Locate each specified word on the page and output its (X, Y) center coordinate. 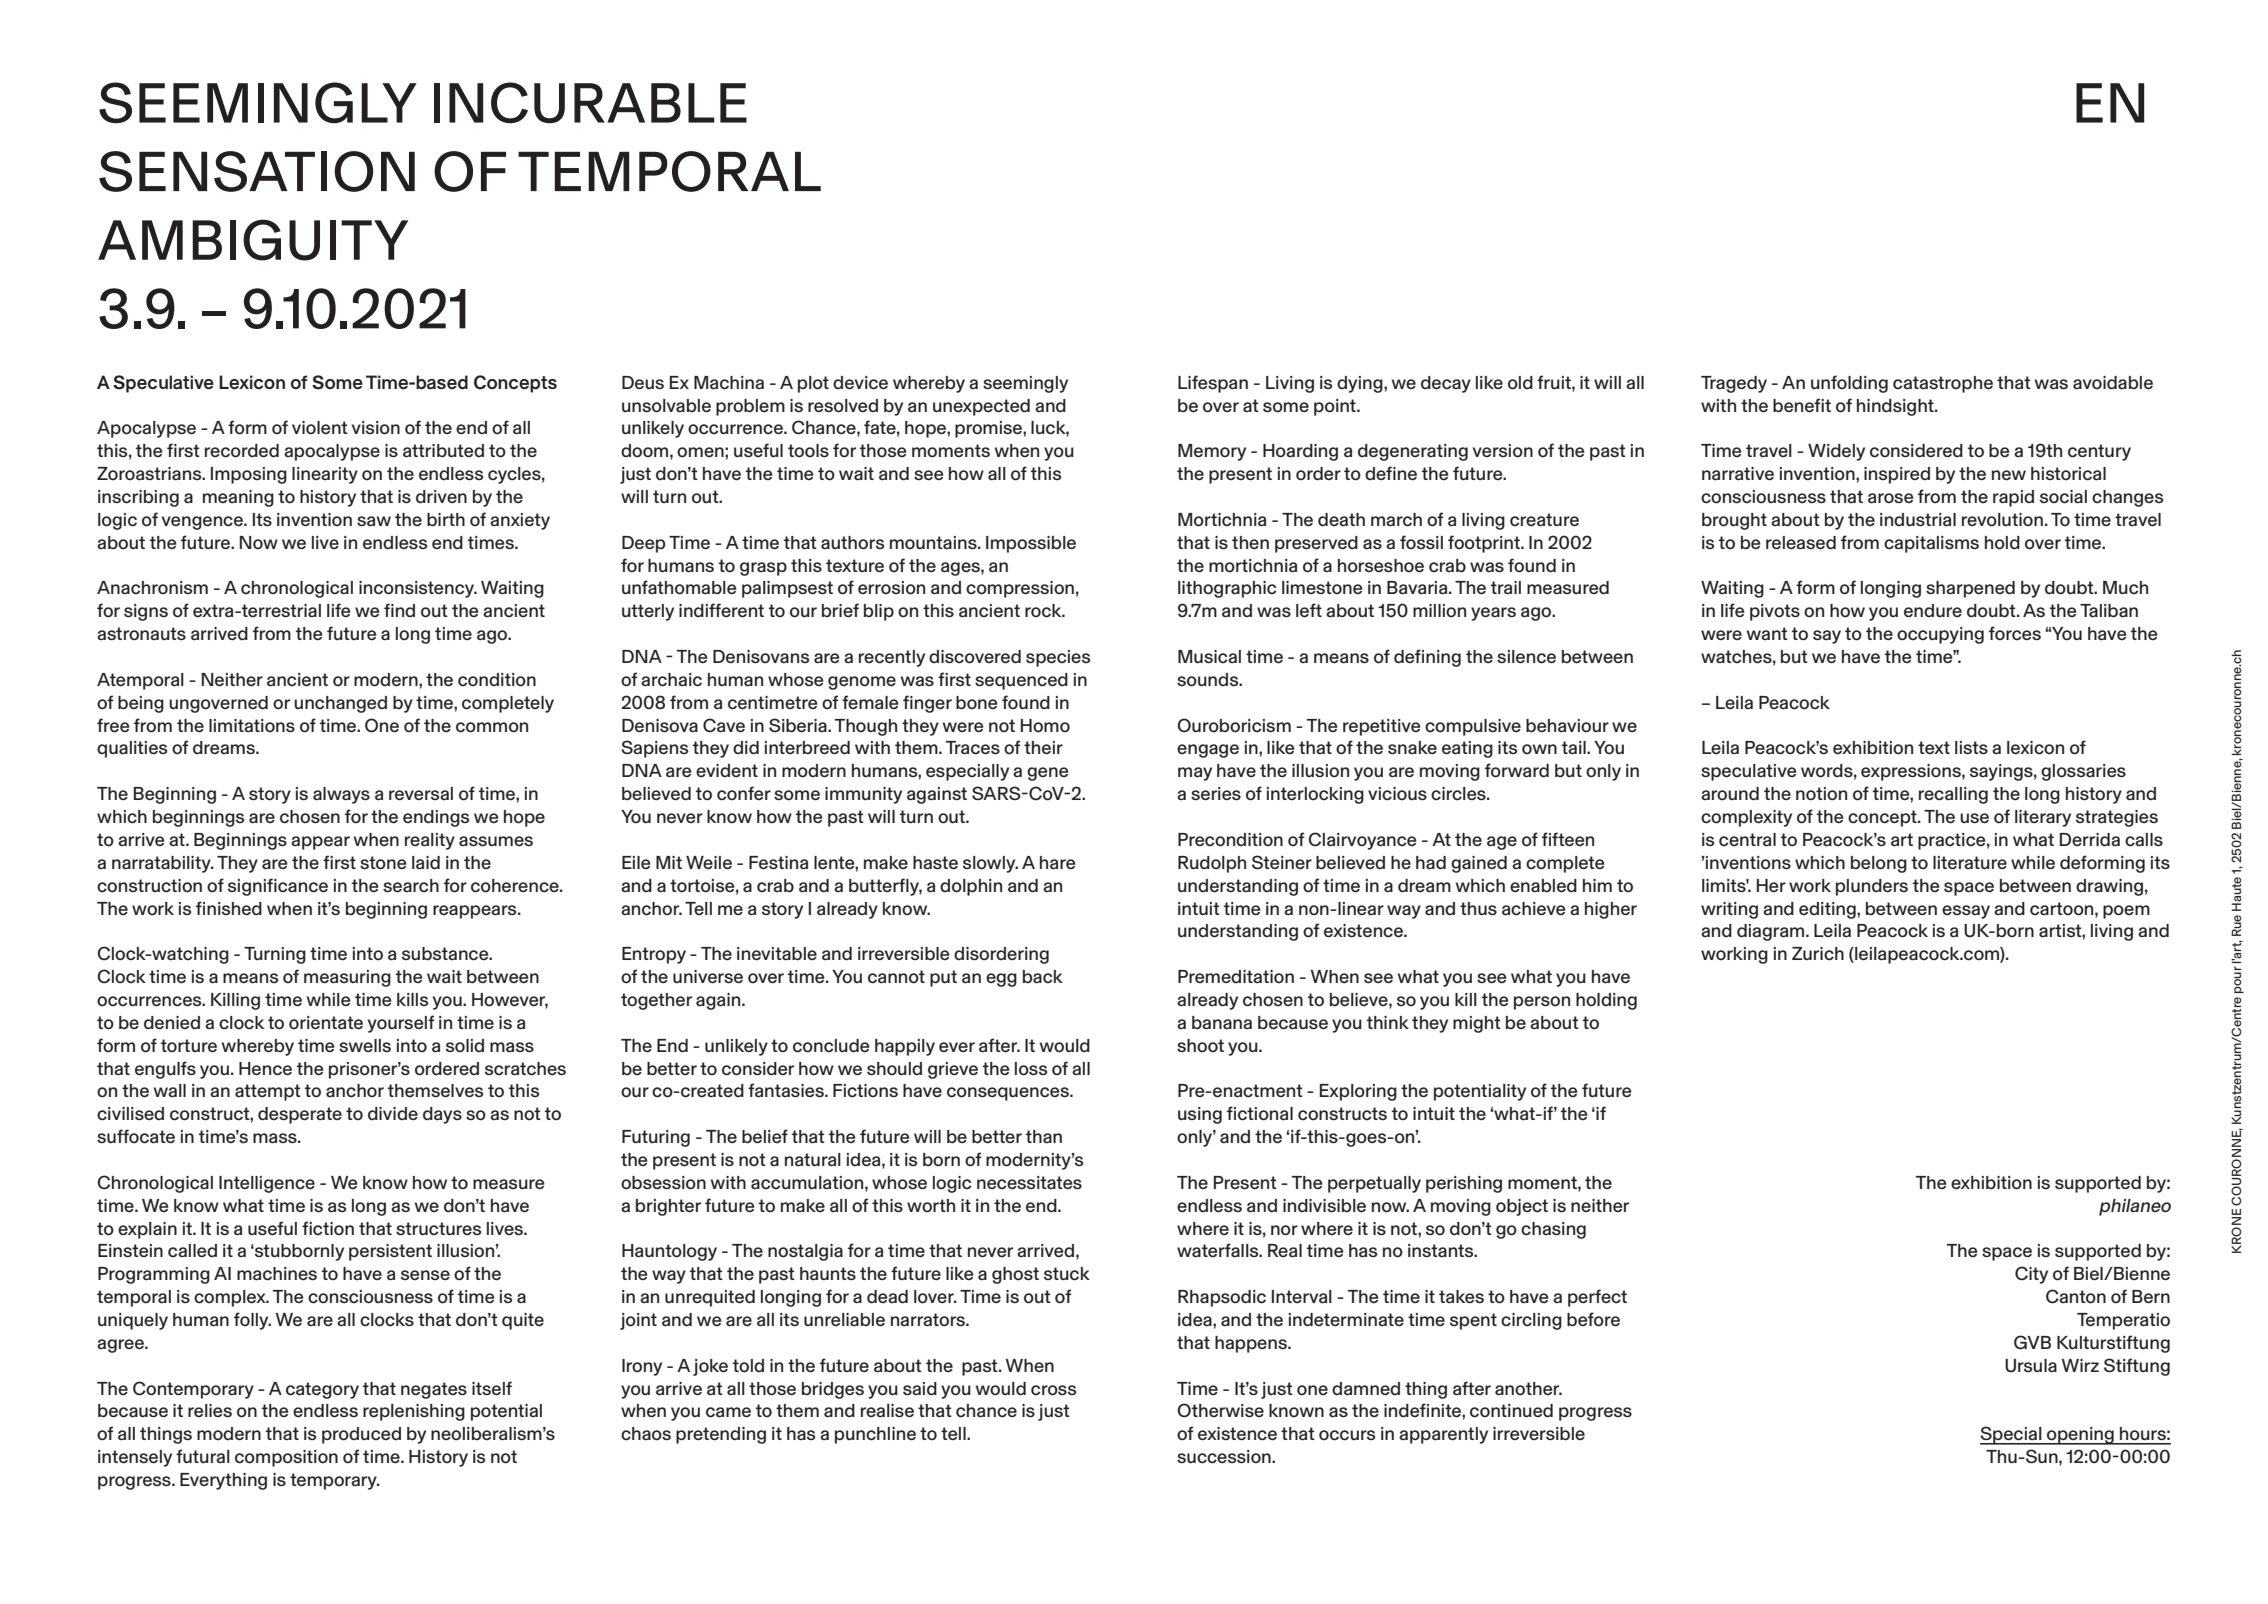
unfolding (1849, 384)
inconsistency (418, 589)
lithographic (1227, 589)
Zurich (1818, 954)
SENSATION (257, 171)
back (1043, 976)
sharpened (1970, 589)
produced (361, 1435)
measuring (347, 978)
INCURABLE (590, 103)
